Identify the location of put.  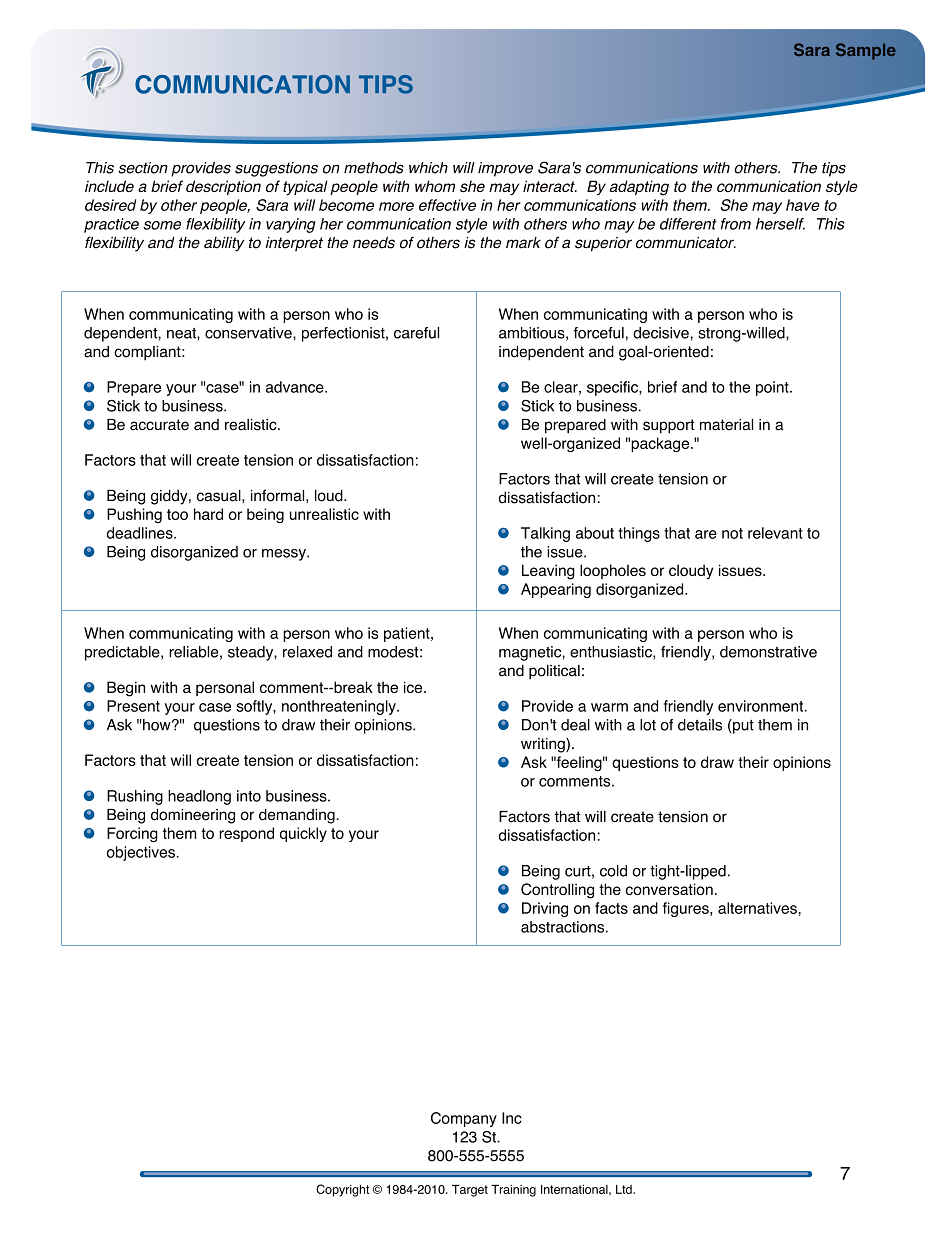
(742, 726).
